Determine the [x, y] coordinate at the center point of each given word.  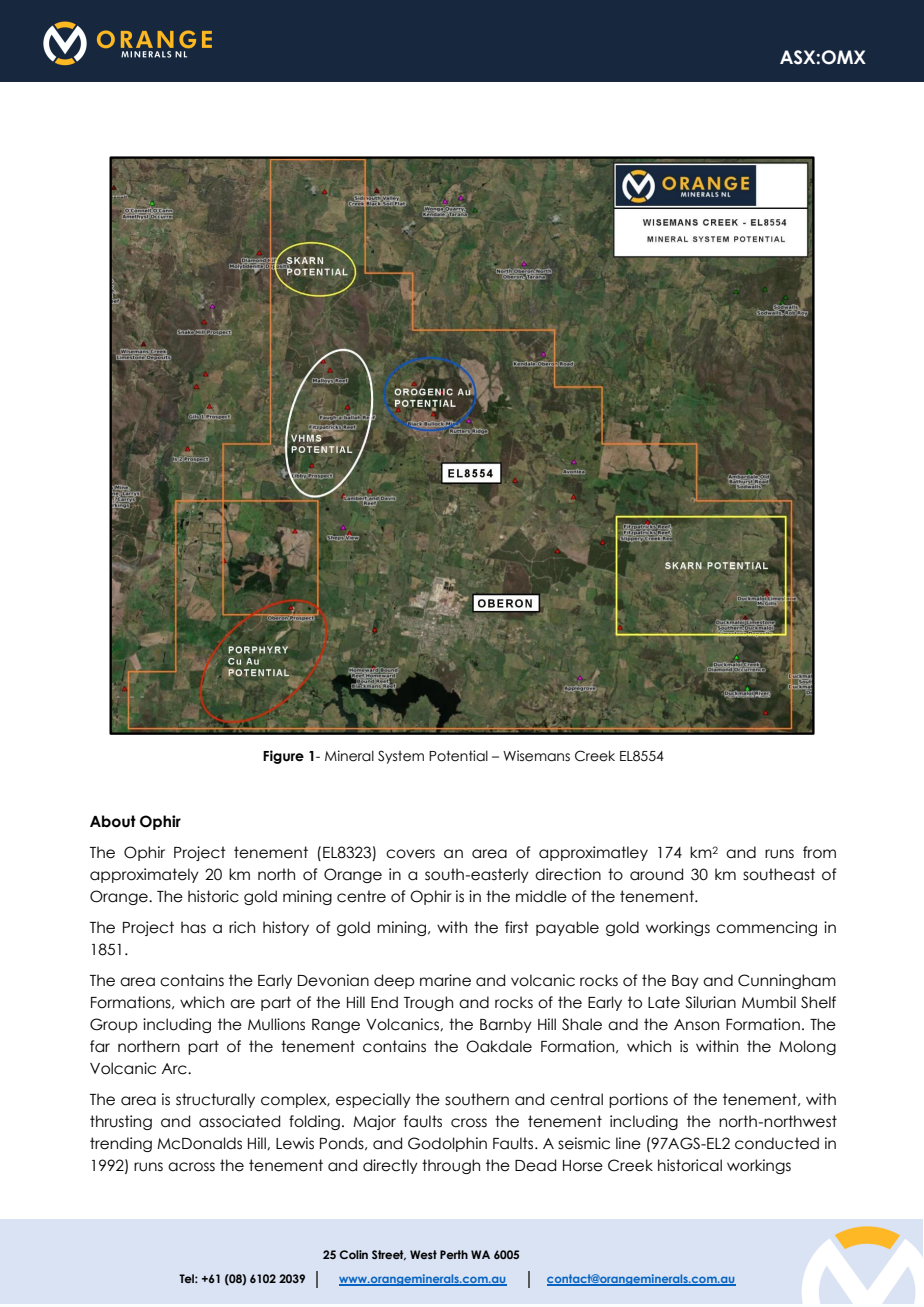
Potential [458, 756]
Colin [353, 1254]
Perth [454, 1254]
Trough [428, 1003]
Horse [583, 1166]
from [819, 852]
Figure [283, 757]
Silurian [710, 1002]
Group [113, 1025]
